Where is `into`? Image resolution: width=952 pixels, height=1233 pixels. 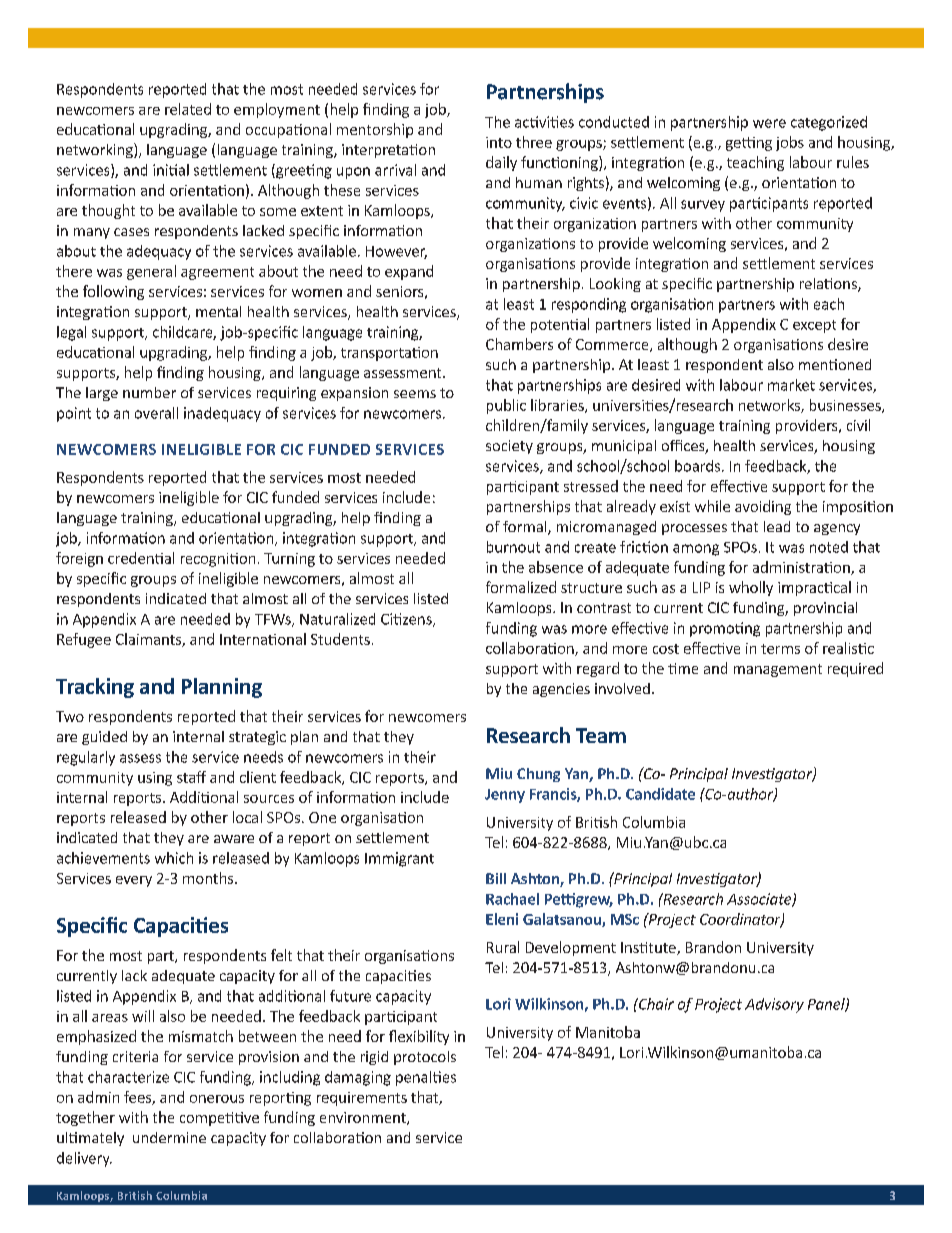 into is located at coordinates (499, 142).
